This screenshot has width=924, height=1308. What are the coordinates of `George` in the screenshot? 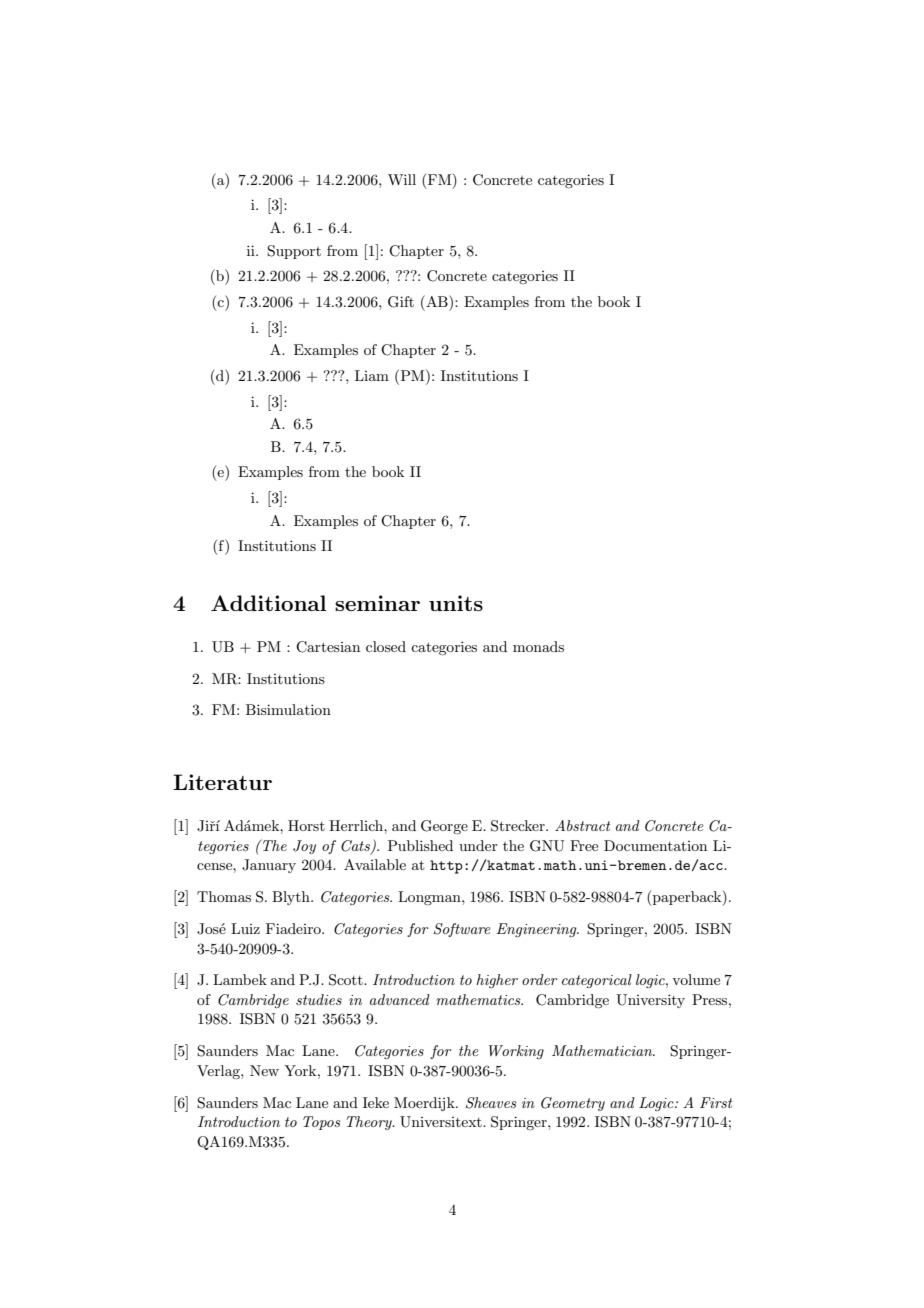 It's located at (444, 827).
